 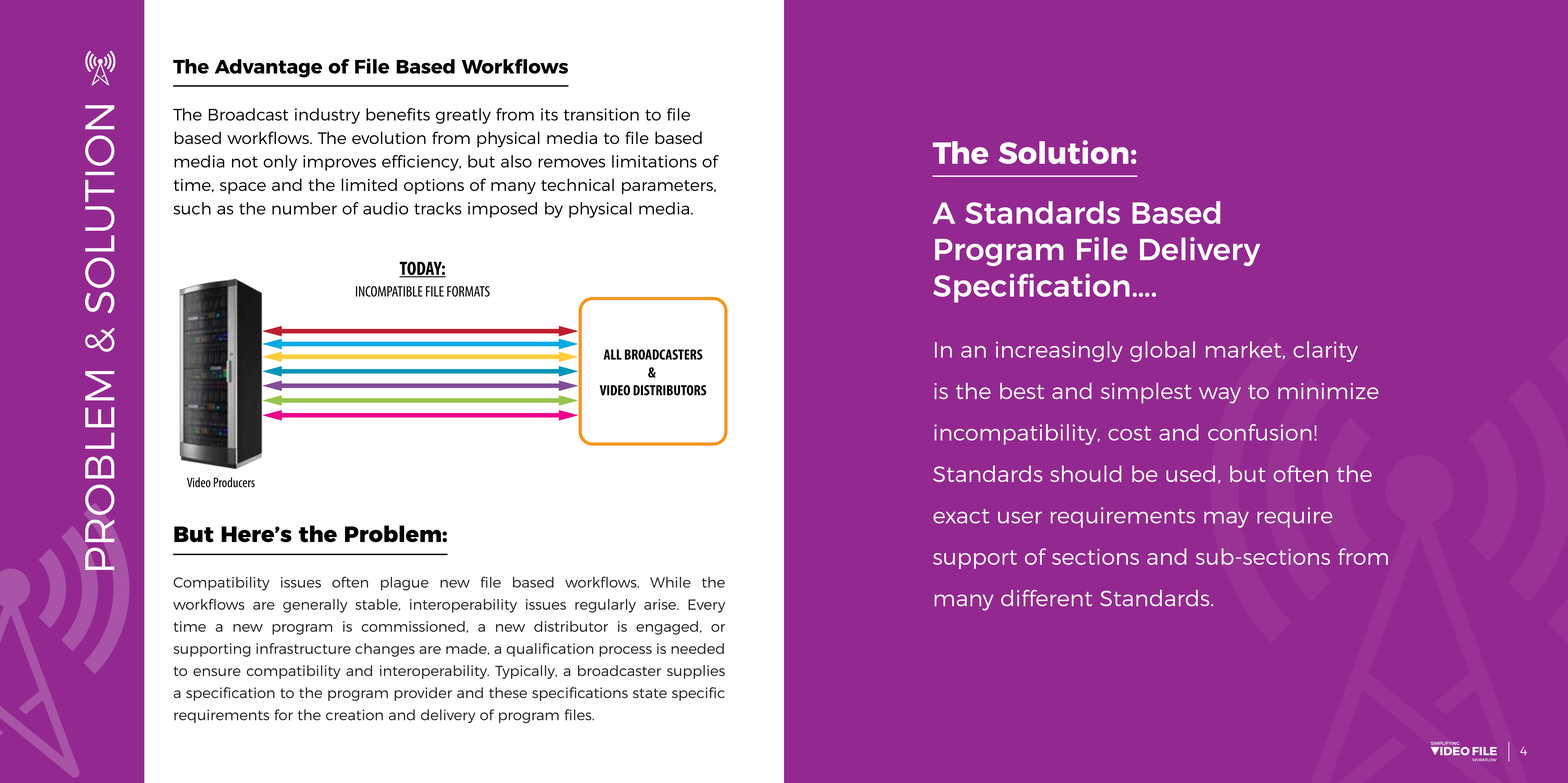 What do you see at coordinates (654, 161) in the page?
I see `limitations` at bounding box center [654, 161].
